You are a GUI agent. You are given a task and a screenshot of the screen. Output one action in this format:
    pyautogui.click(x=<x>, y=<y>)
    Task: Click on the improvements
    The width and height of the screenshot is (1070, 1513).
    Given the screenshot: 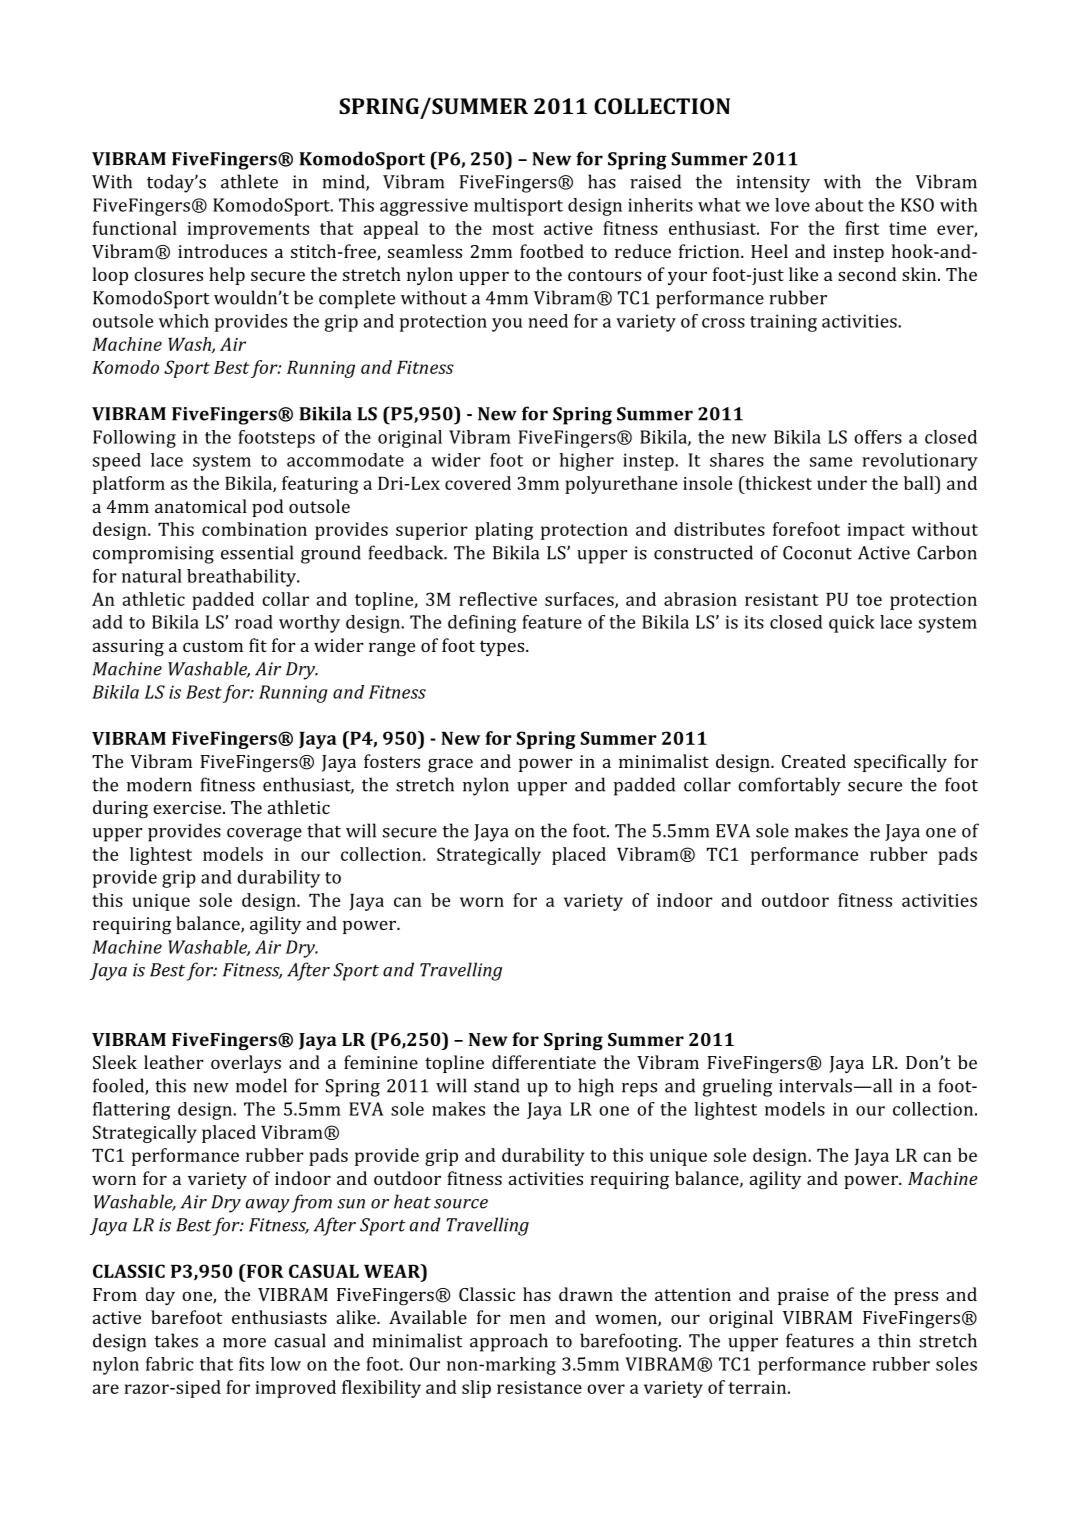 What is the action you would take?
    pyautogui.click(x=248, y=230)
